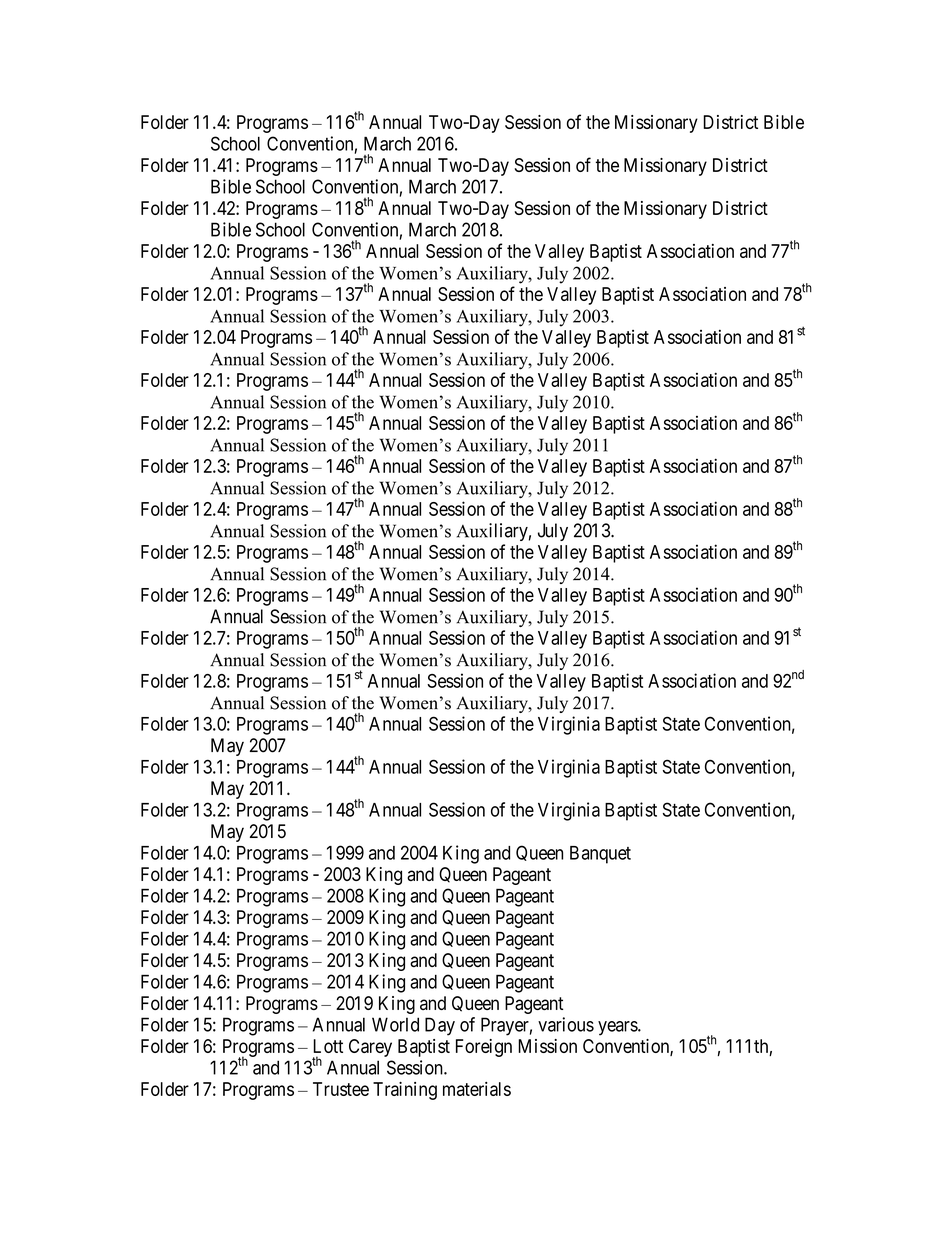  What do you see at coordinates (566, 1024) in the document?
I see `various` at bounding box center [566, 1024].
